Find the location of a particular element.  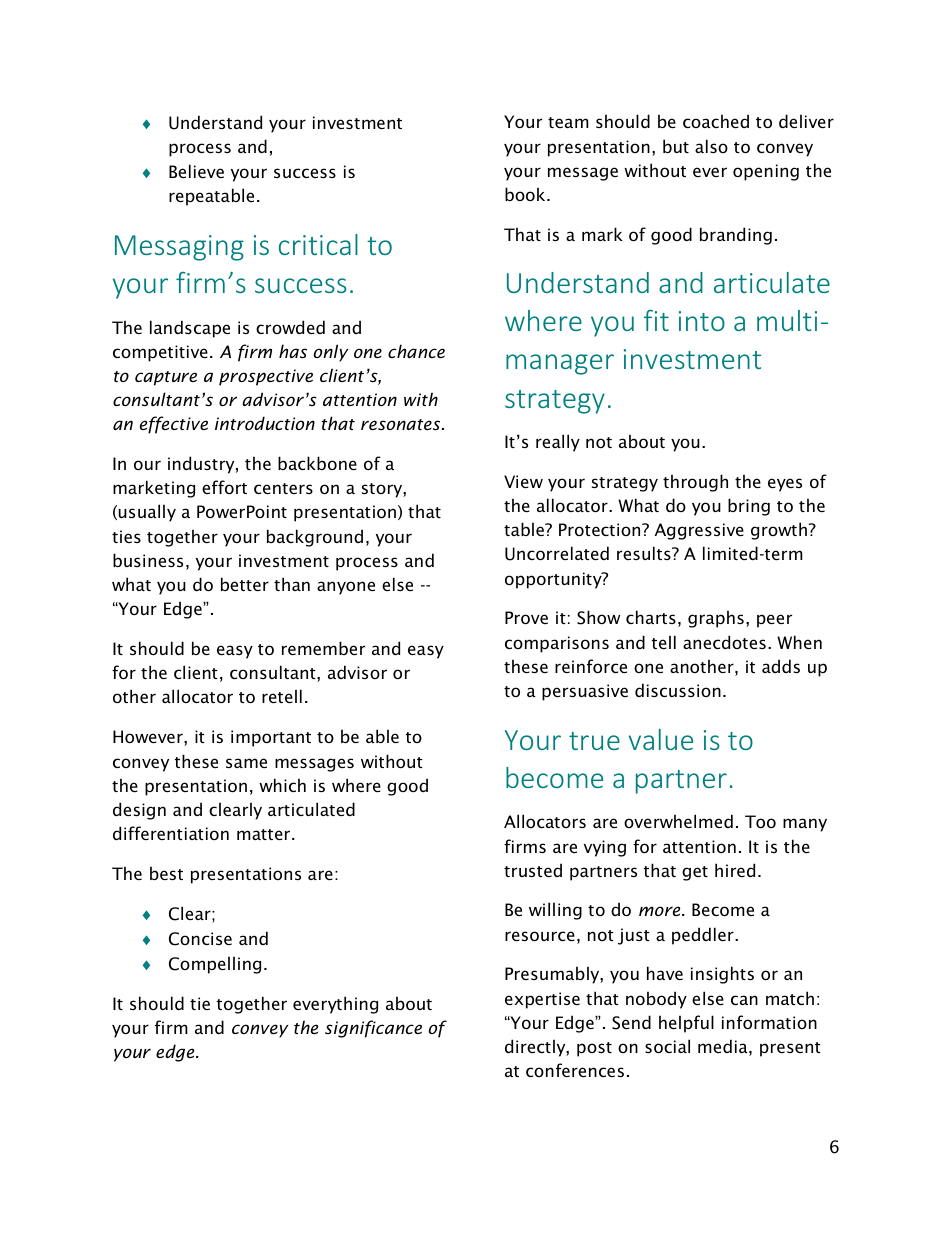

graphs is located at coordinates (716, 619).
